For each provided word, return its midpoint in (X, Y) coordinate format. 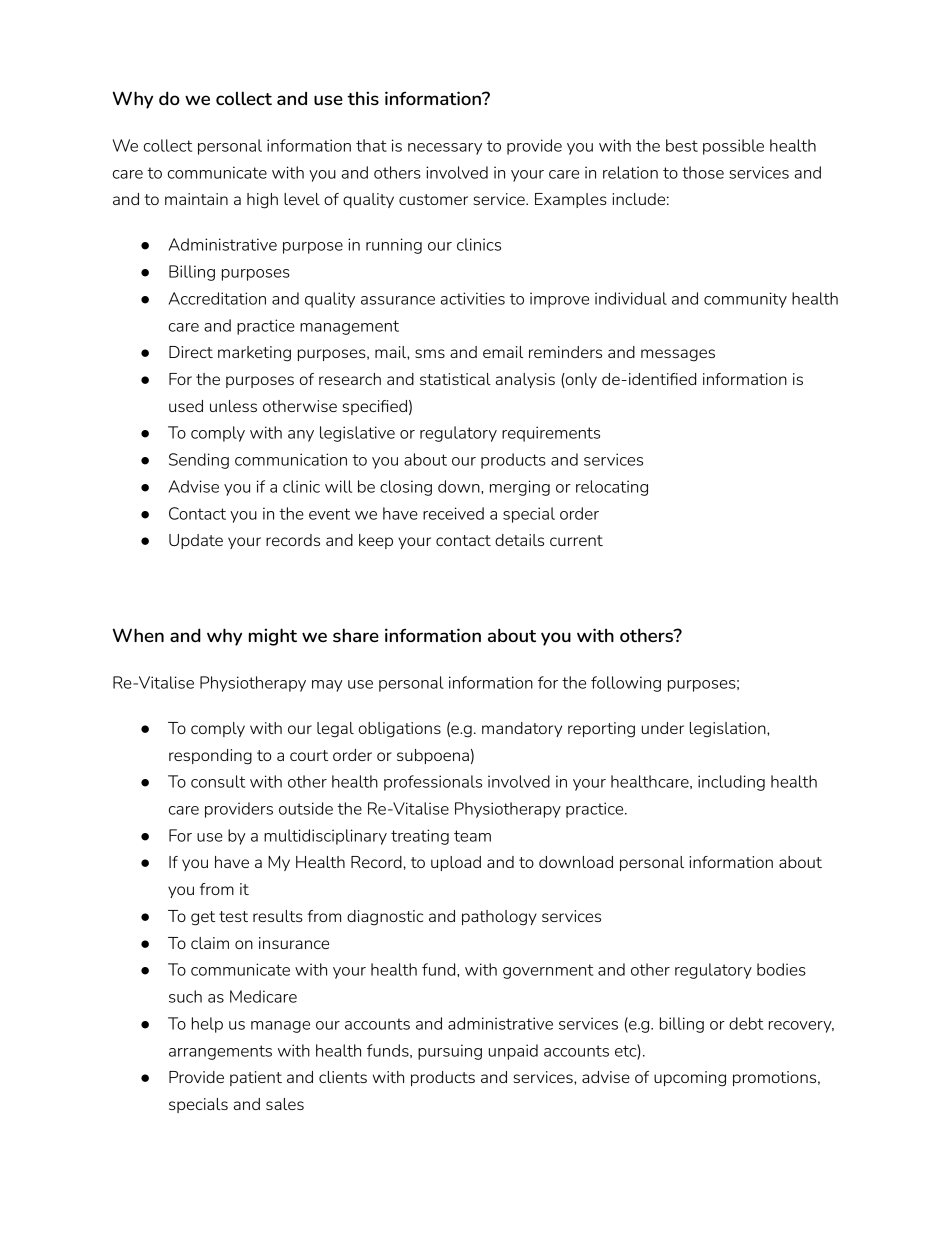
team (472, 836)
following (626, 684)
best (682, 145)
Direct (191, 352)
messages (678, 355)
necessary (445, 149)
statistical (455, 379)
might (273, 637)
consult (218, 781)
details (519, 540)
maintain (196, 199)
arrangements (220, 1052)
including (731, 783)
